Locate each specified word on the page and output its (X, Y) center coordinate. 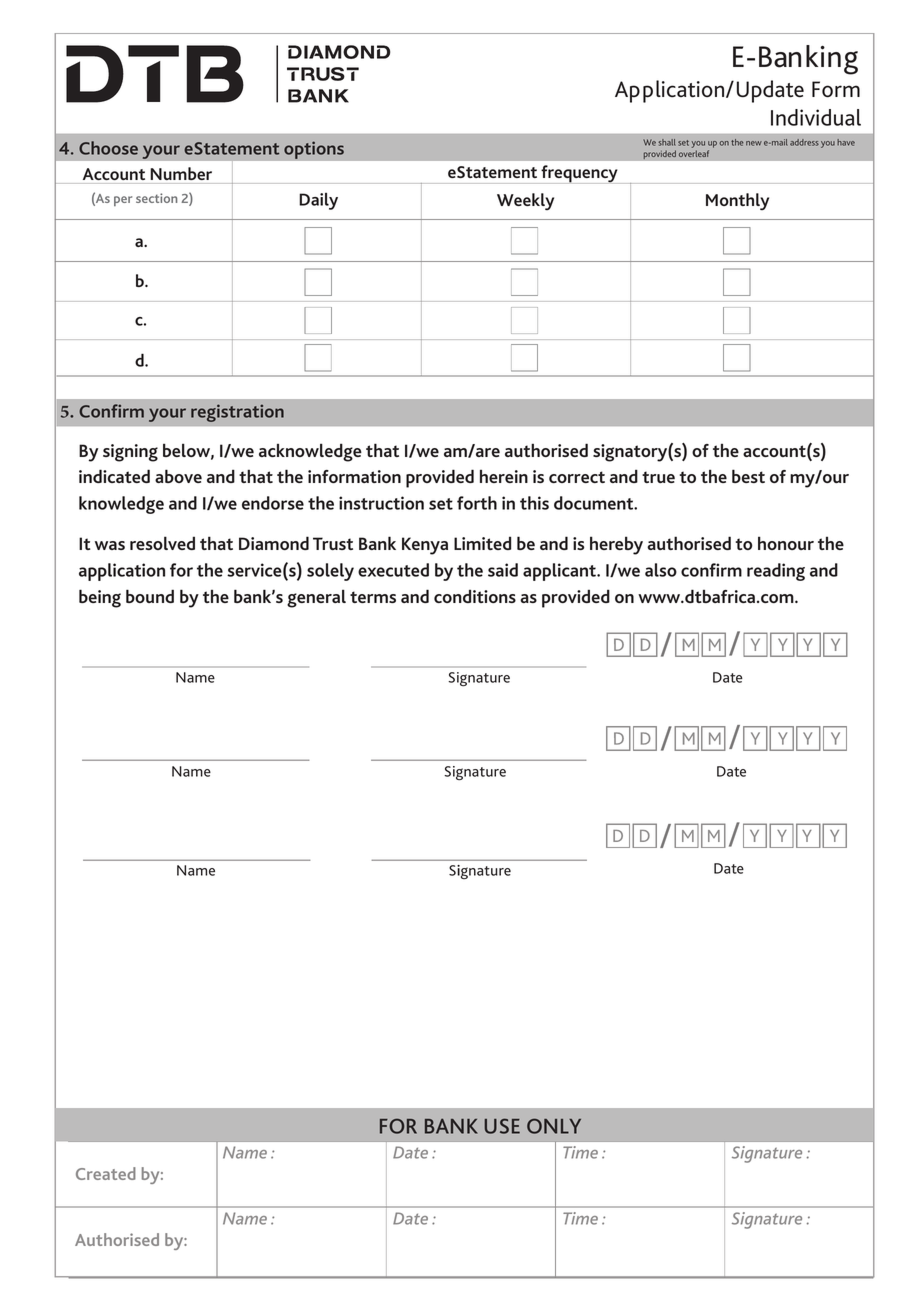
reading (776, 572)
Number (181, 173)
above (178, 476)
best (748, 476)
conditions (475, 596)
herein (504, 476)
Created (106, 1173)
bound (150, 596)
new (754, 143)
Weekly (525, 201)
